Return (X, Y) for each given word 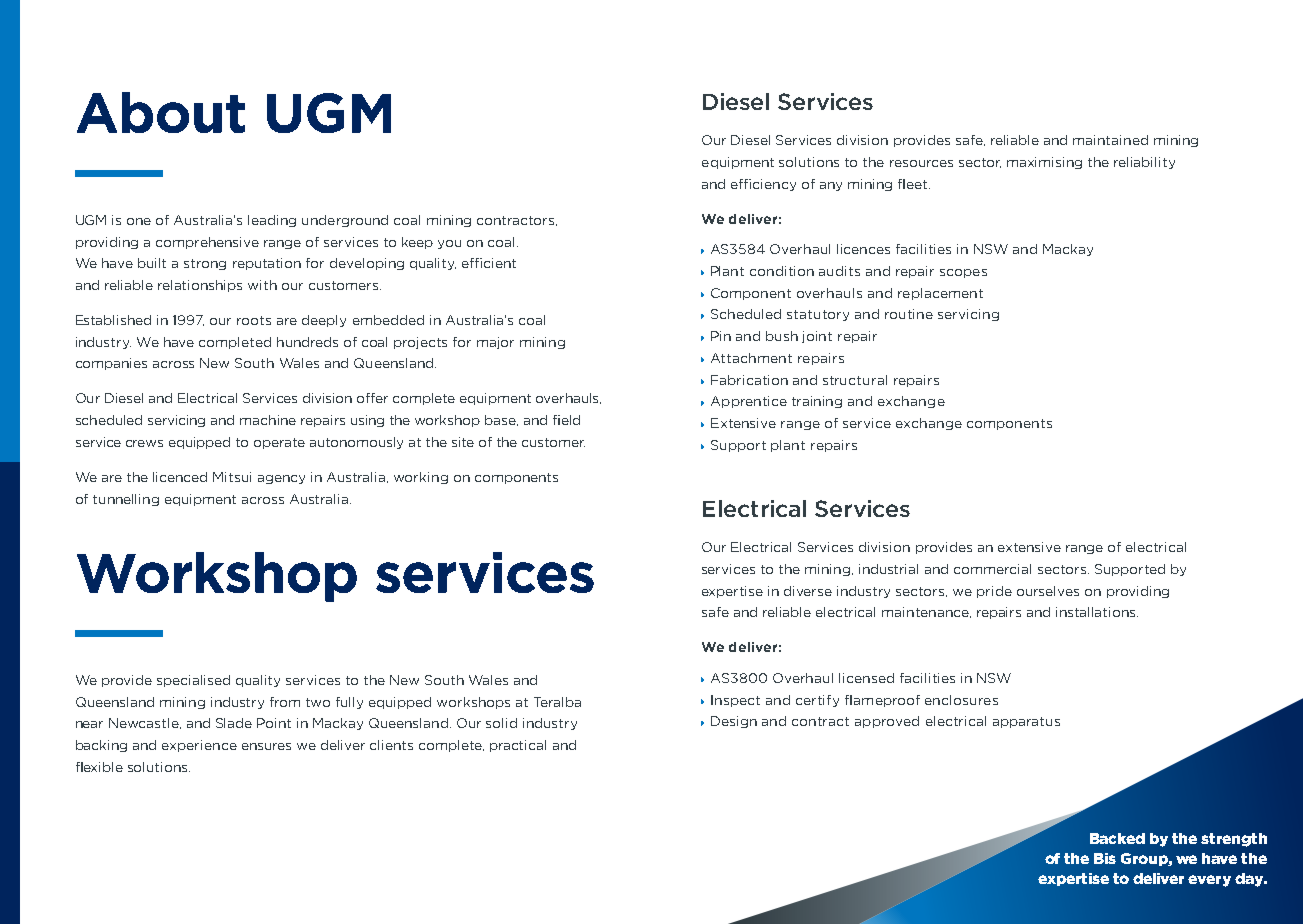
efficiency (763, 185)
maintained (1110, 140)
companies (111, 364)
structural (855, 380)
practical (518, 746)
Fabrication (749, 380)
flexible (99, 767)
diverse (808, 591)
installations (1097, 612)
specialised (193, 681)
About (161, 112)
